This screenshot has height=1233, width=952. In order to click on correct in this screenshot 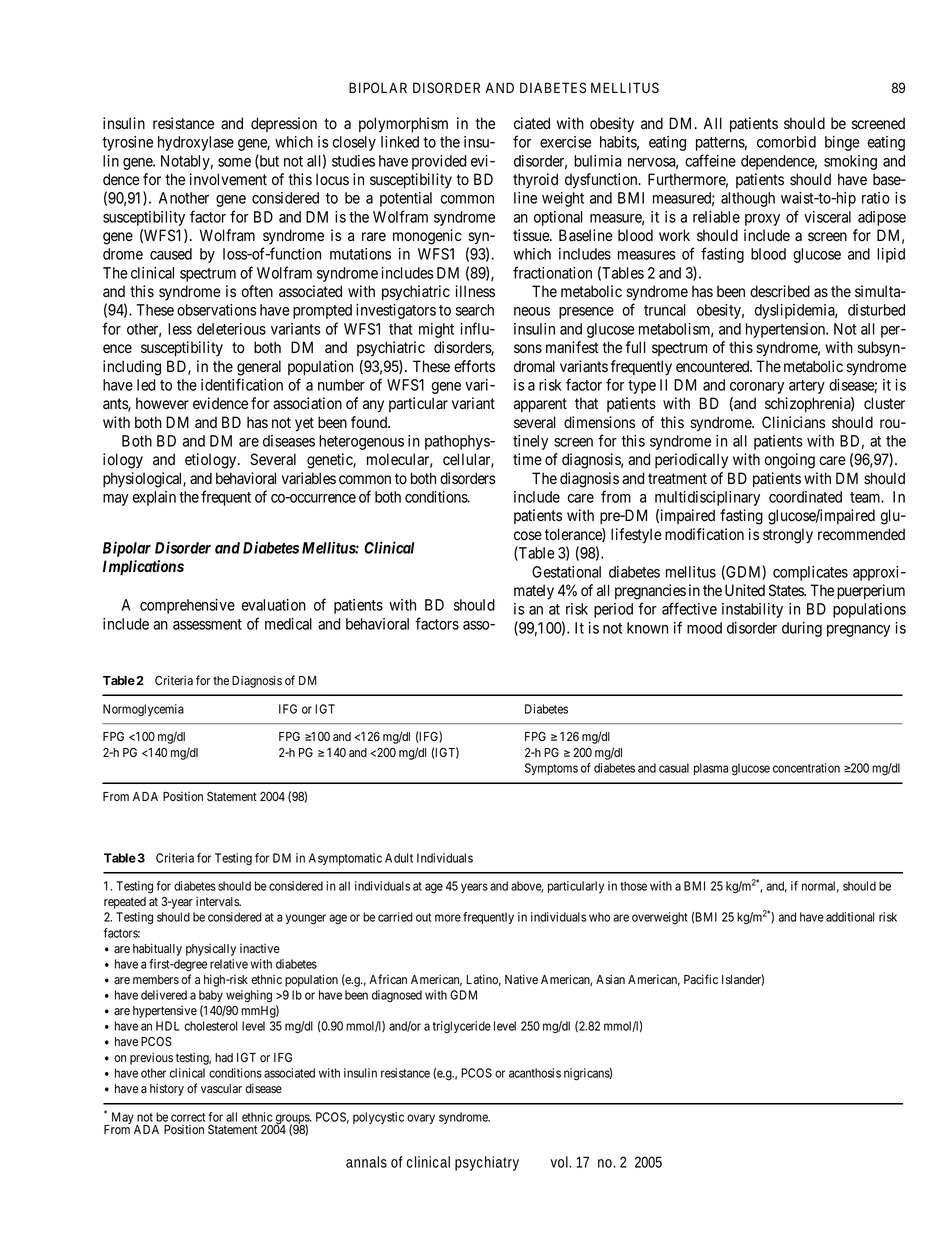, I will do `click(188, 1117)`.
